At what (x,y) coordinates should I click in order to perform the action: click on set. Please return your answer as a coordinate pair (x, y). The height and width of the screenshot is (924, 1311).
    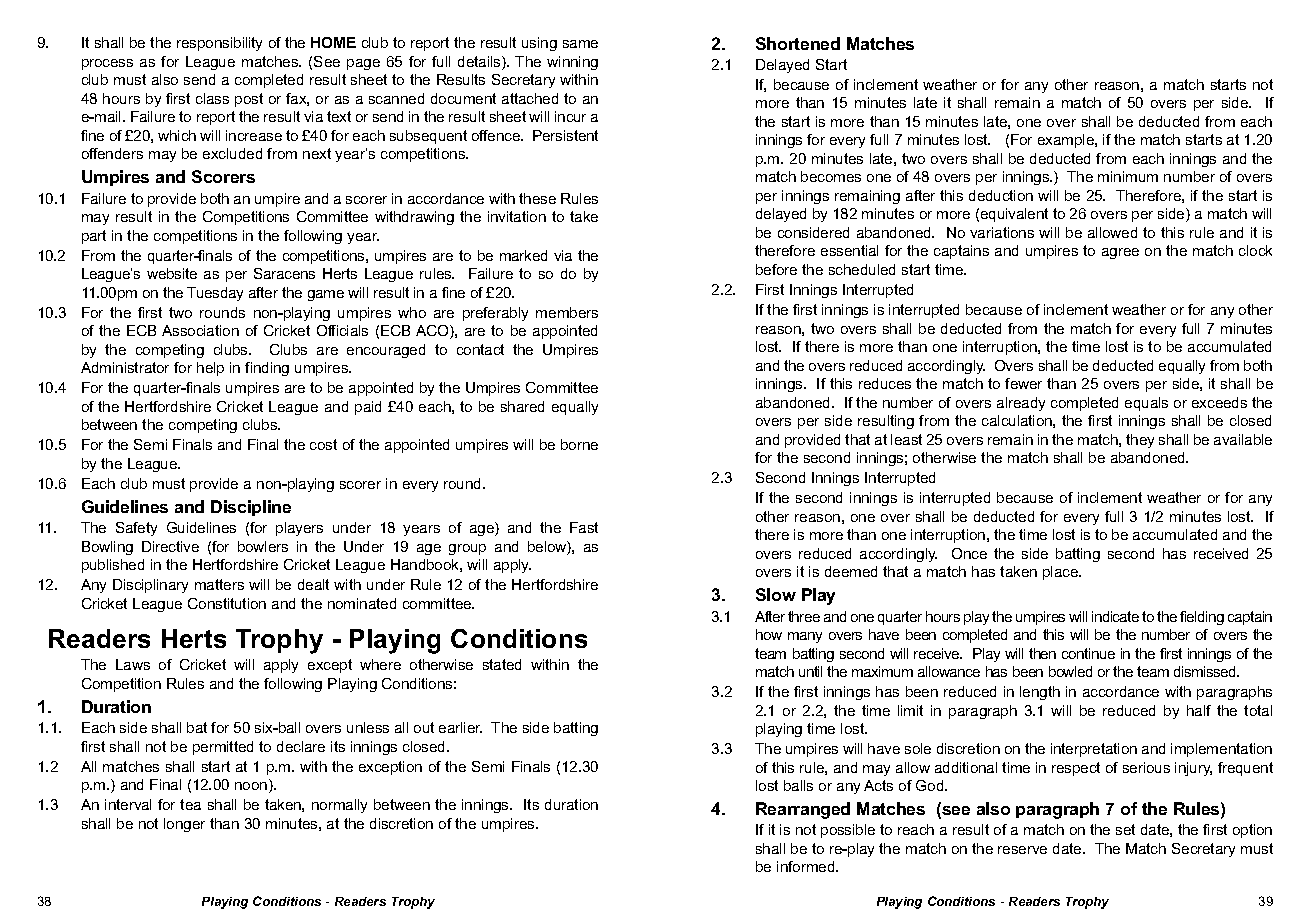
    Looking at the image, I should click on (1125, 829).
